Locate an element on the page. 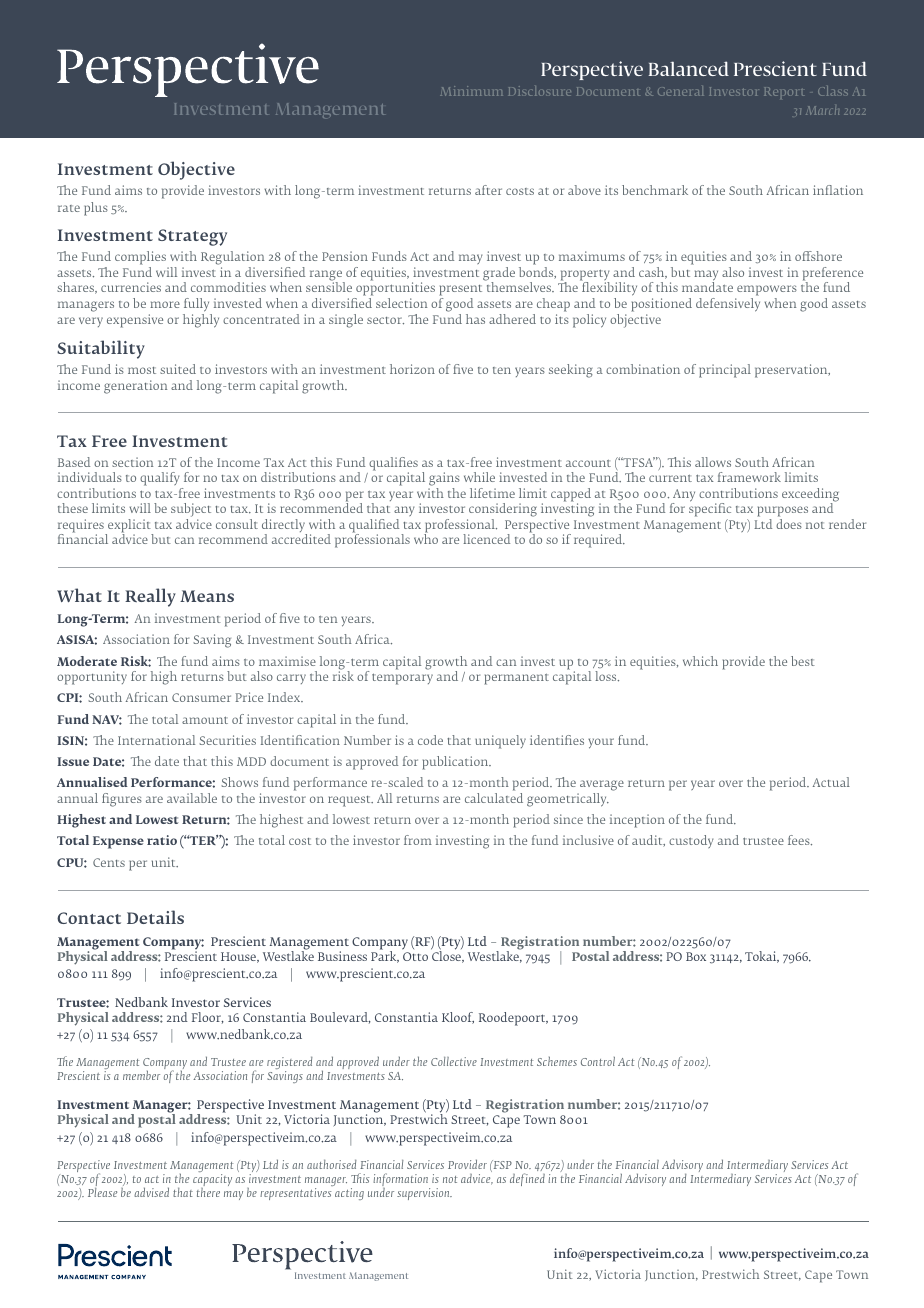  calculated is located at coordinates (494, 798).
